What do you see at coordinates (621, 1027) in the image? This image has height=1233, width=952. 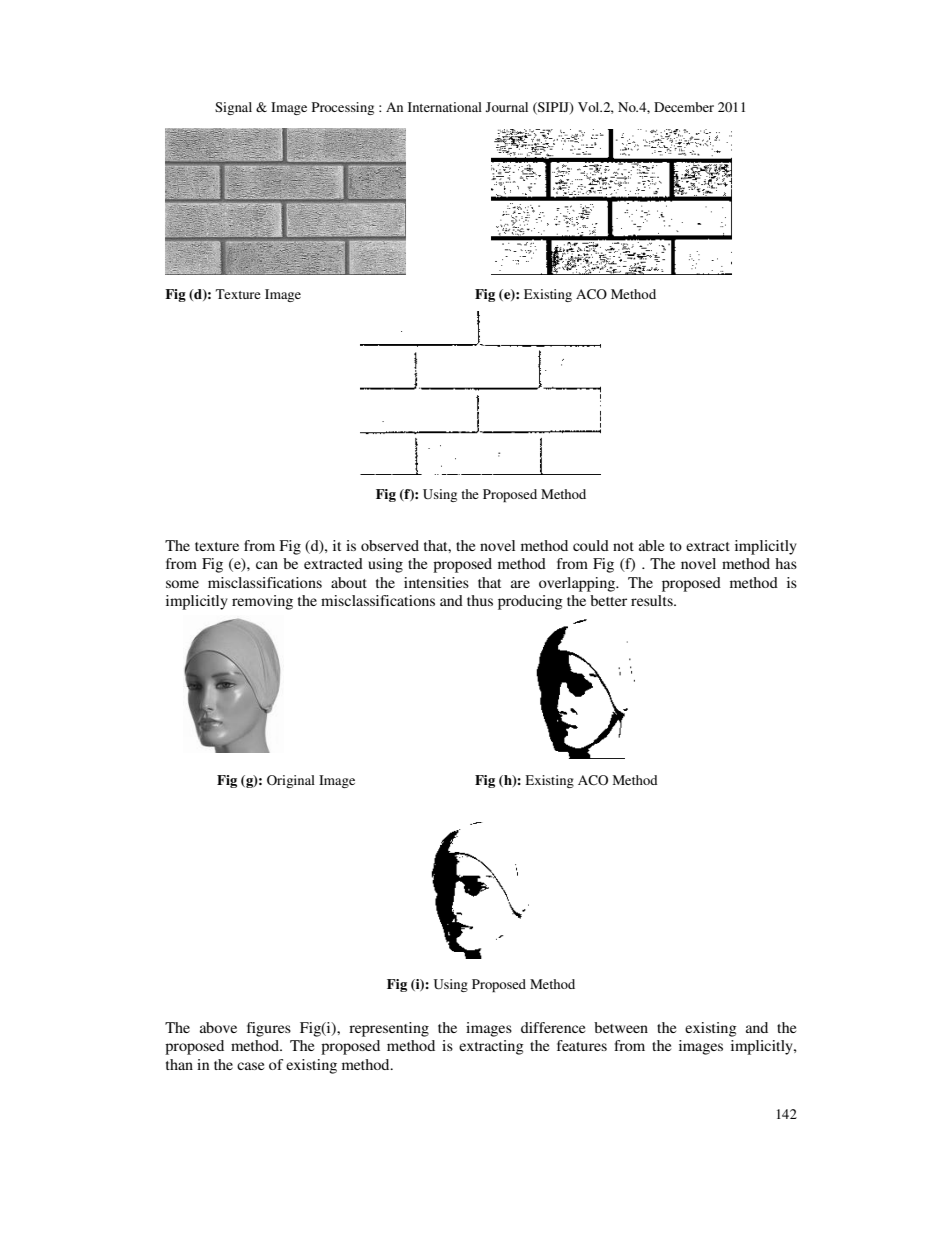 I see `between` at bounding box center [621, 1027].
